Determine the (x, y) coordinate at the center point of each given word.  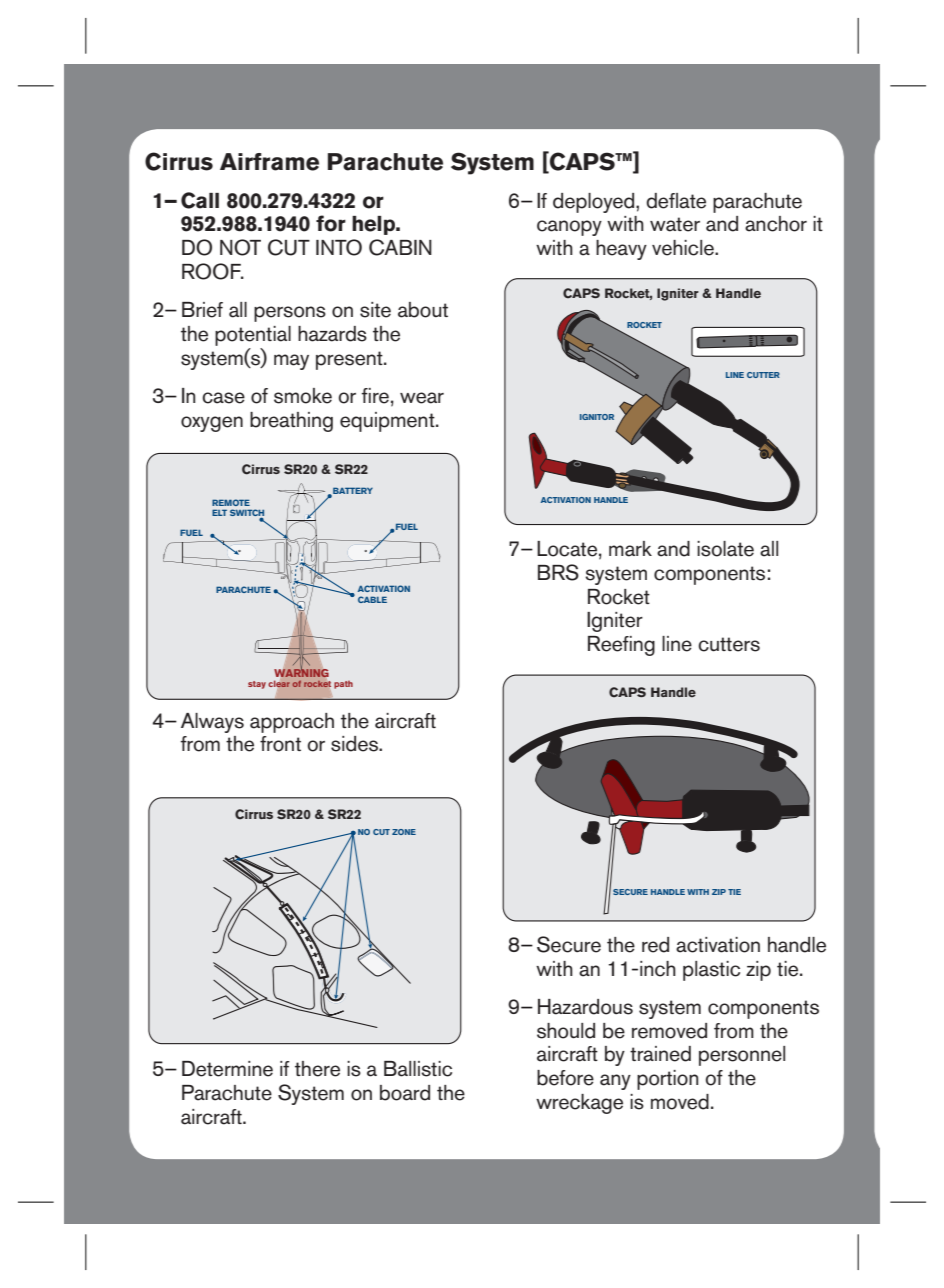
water (675, 224)
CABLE (372, 599)
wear (422, 398)
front (280, 744)
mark (630, 549)
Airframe (269, 162)
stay (257, 685)
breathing (291, 422)
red (655, 945)
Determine (227, 1069)
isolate (725, 549)
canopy (569, 228)
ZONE (404, 832)
